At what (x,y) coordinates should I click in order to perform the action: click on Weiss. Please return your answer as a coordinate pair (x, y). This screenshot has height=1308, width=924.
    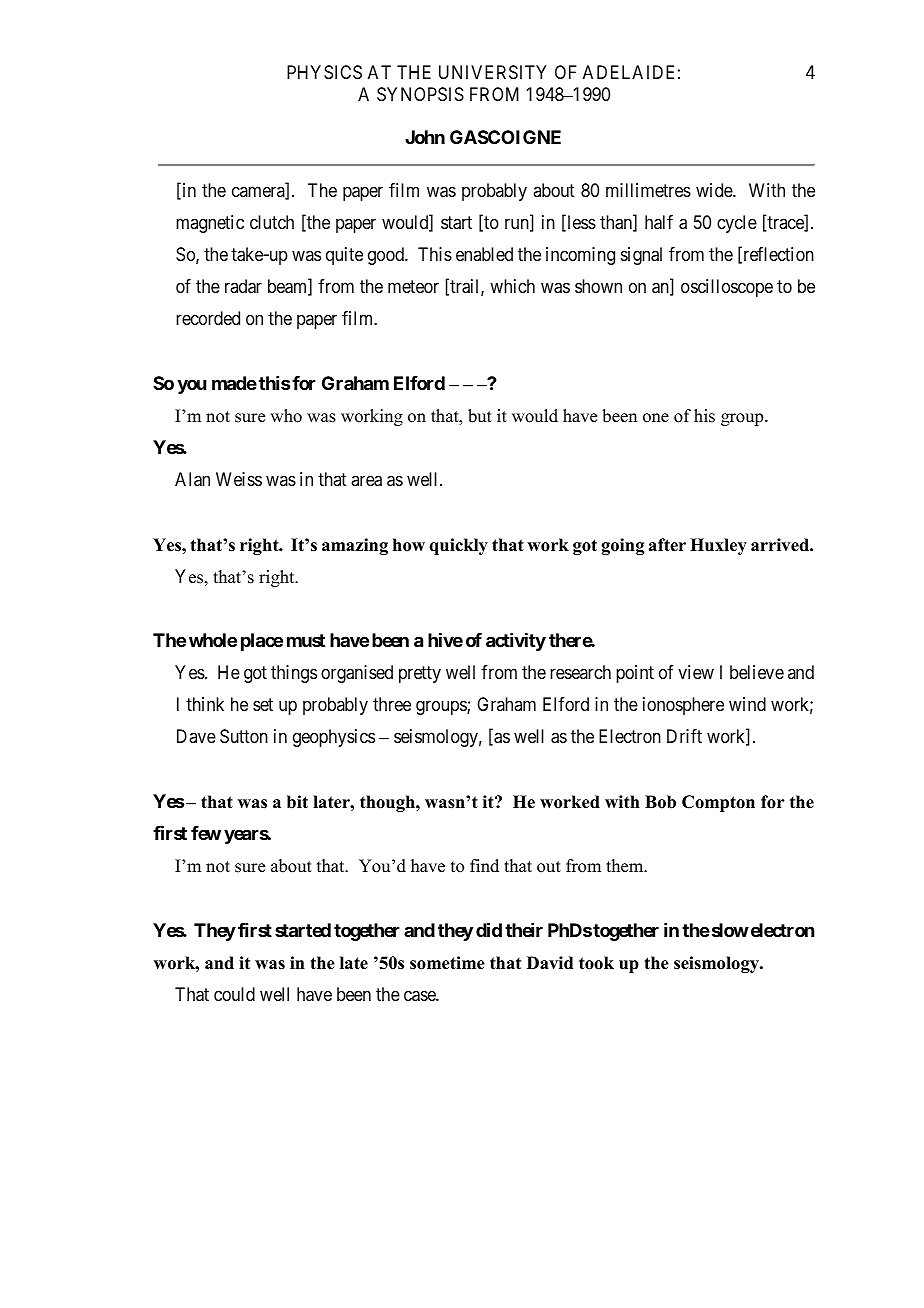
    Looking at the image, I should click on (239, 479).
